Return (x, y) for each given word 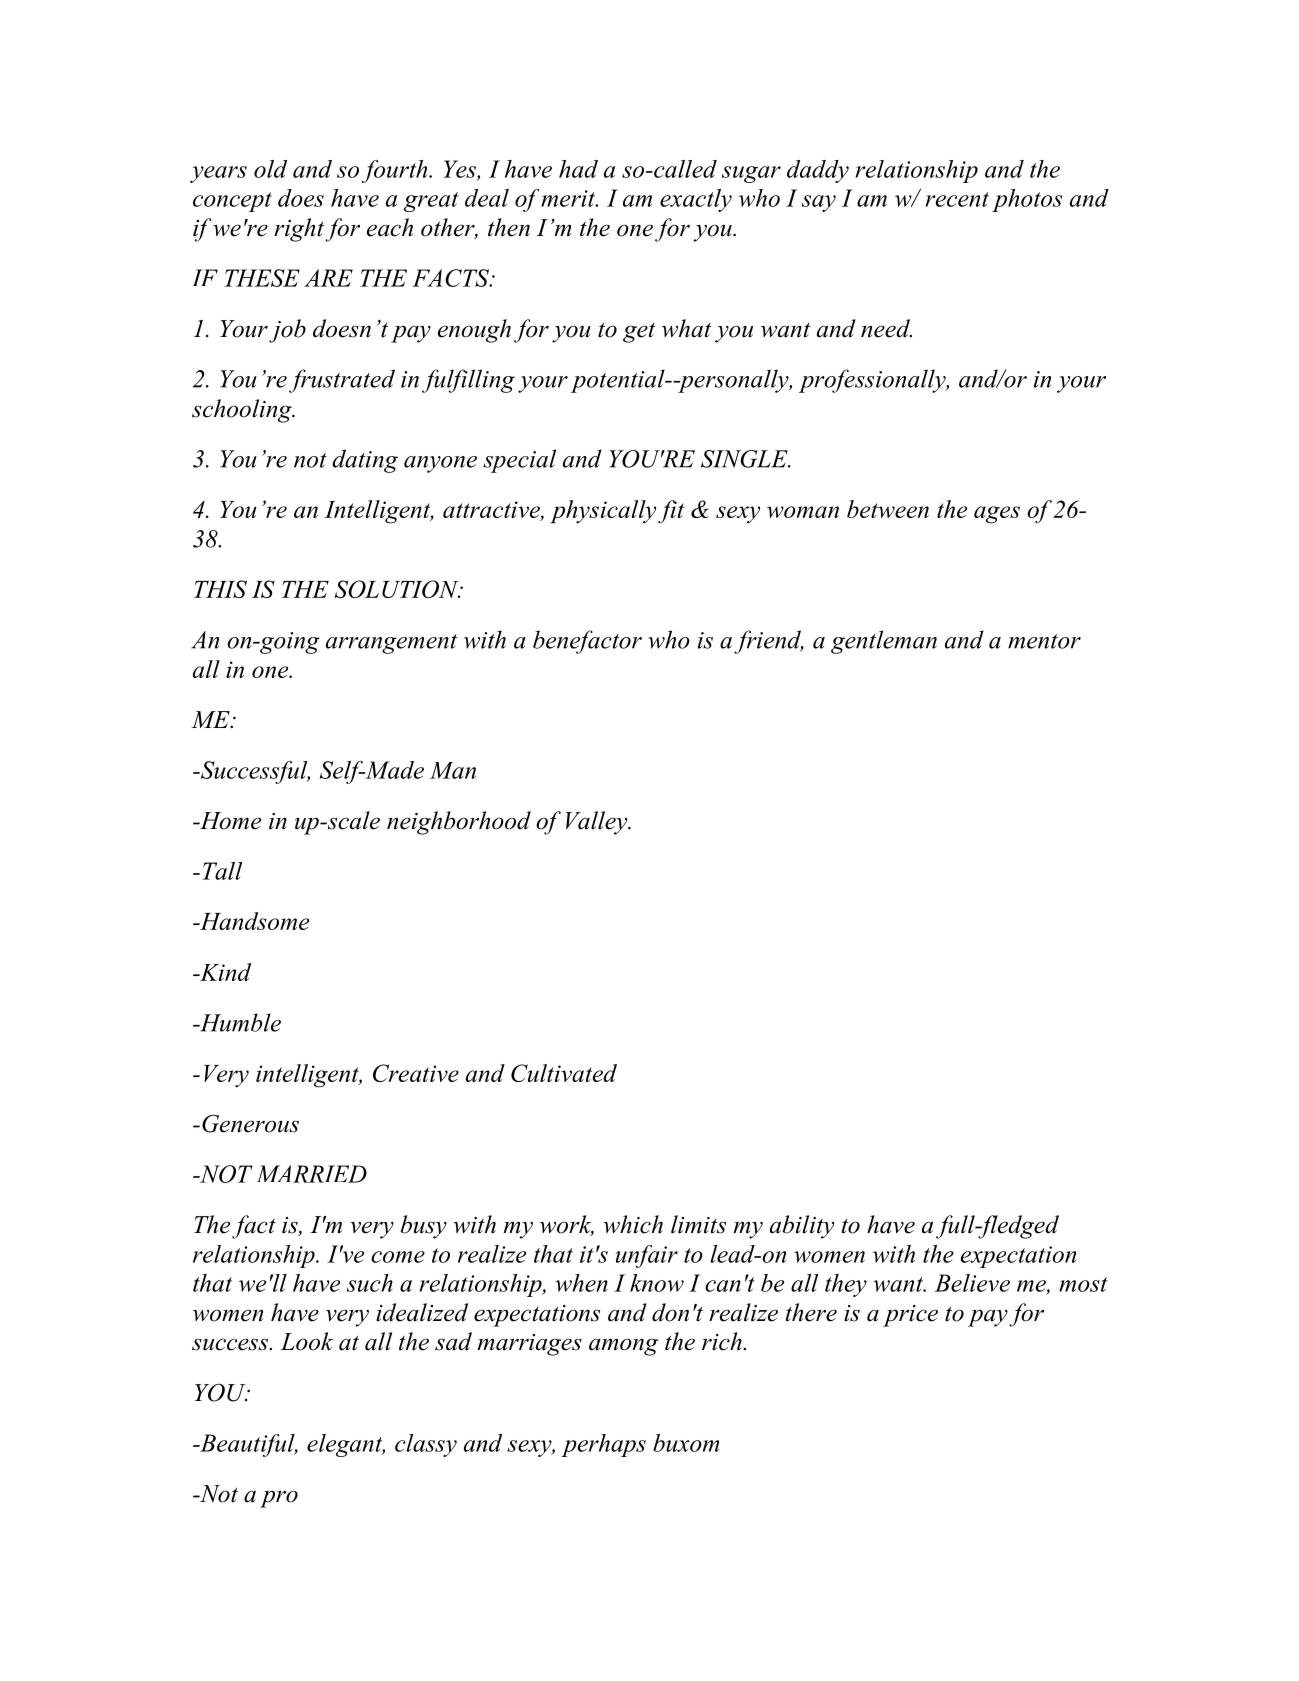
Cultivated (564, 1073)
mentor (1044, 641)
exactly (696, 200)
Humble (239, 1022)
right (299, 230)
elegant (346, 1445)
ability (802, 1227)
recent (957, 199)
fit (671, 511)
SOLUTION (398, 589)
